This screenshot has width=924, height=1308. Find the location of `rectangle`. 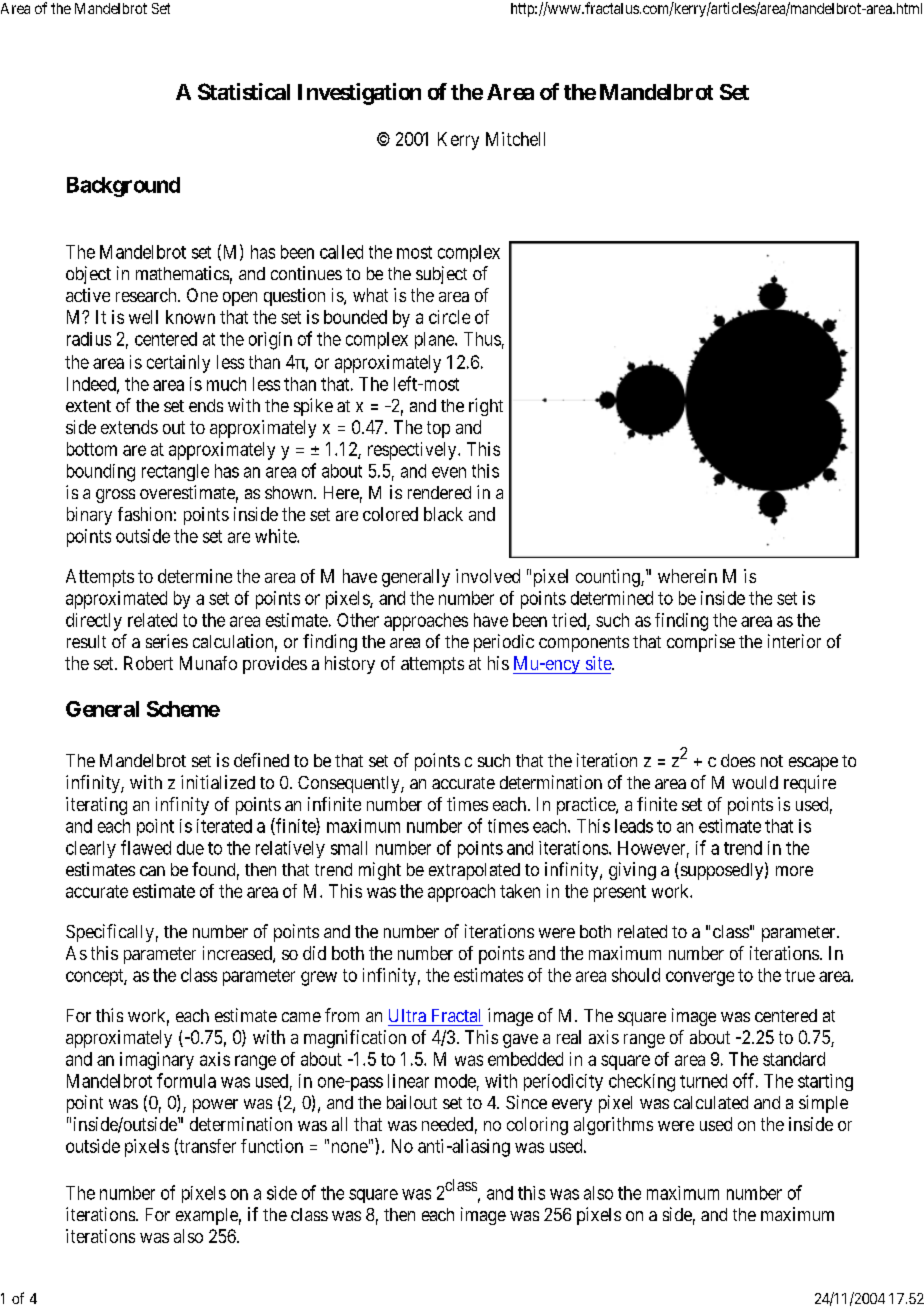

rectangle is located at coordinates (175, 472).
